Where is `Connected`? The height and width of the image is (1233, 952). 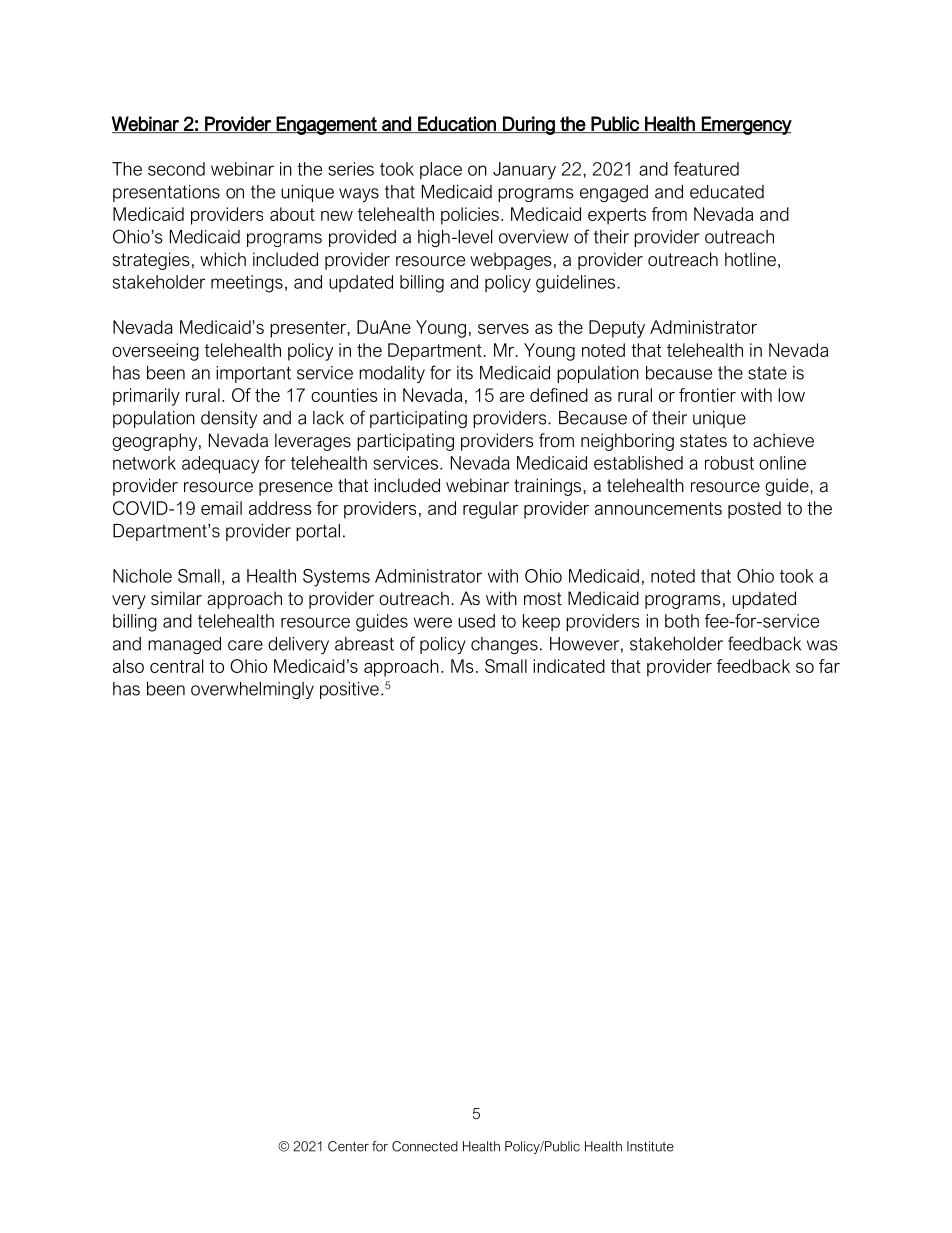
Connected is located at coordinates (425, 1146).
